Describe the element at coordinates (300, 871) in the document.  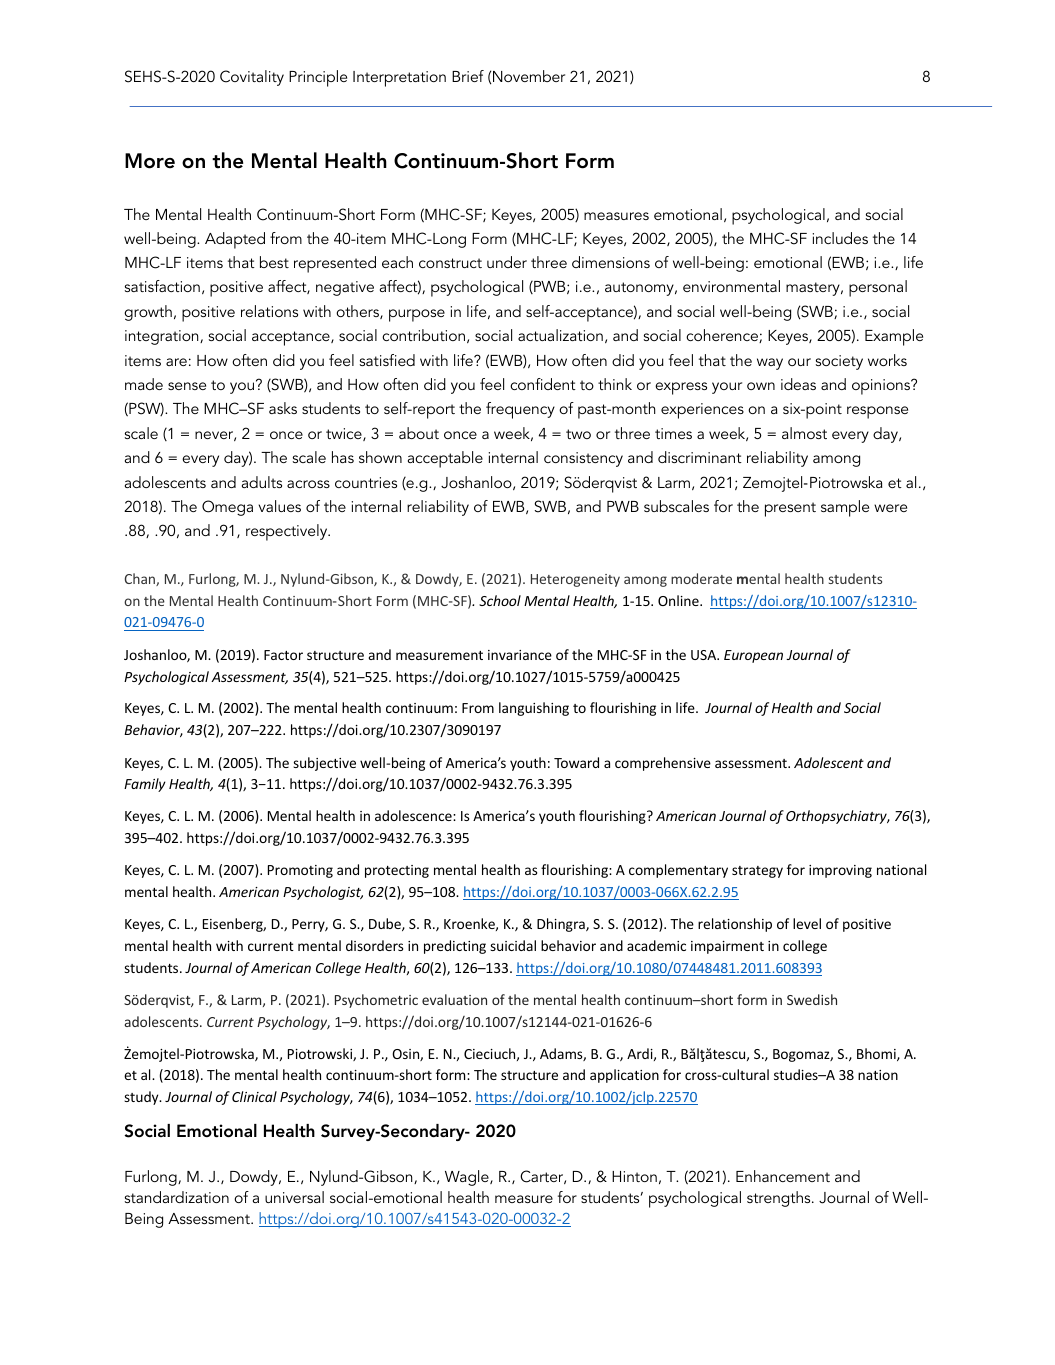
I see `Promoting` at that location.
